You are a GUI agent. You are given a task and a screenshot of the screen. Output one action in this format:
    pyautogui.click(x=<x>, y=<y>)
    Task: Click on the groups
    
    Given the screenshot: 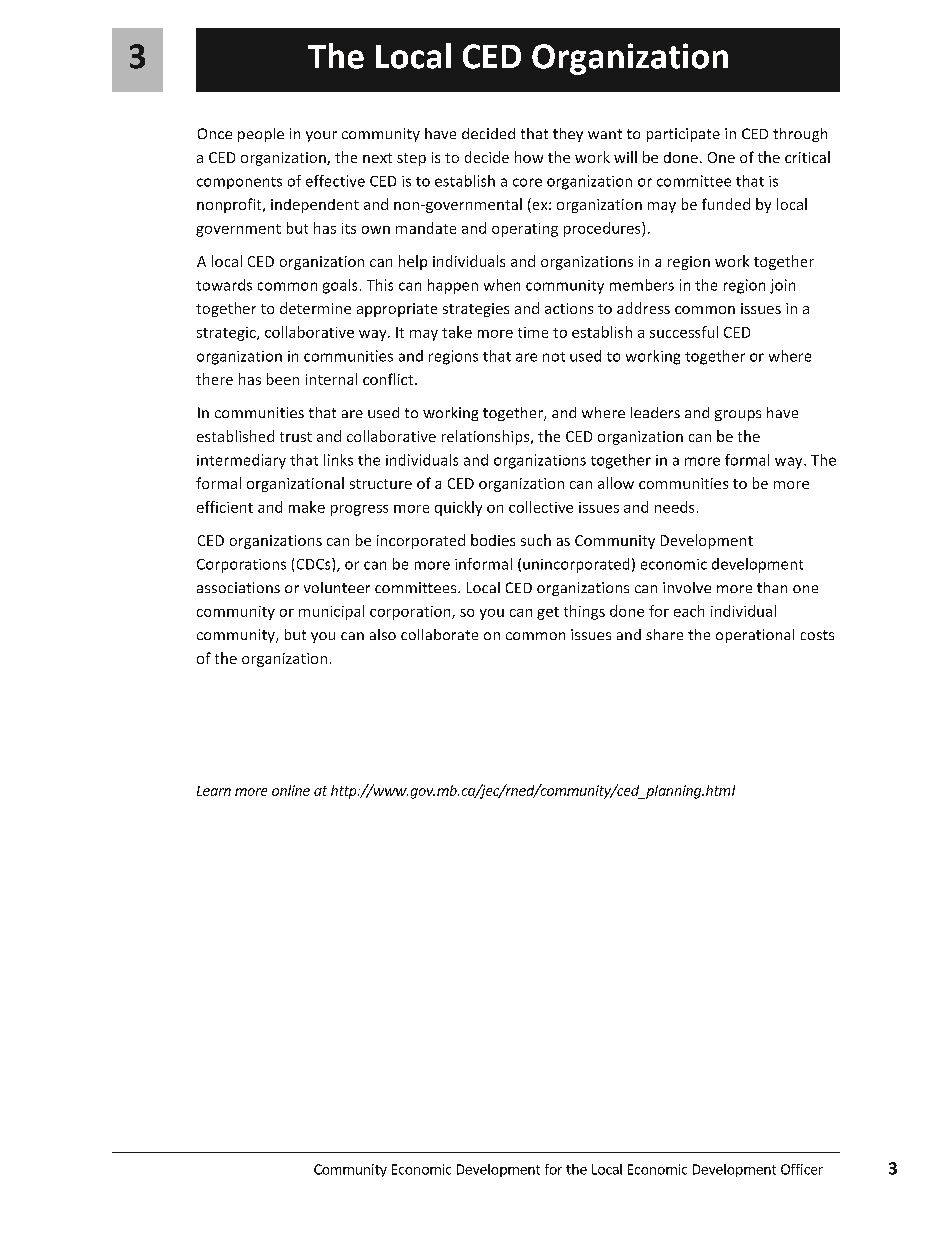 What is the action you would take?
    pyautogui.click(x=738, y=415)
